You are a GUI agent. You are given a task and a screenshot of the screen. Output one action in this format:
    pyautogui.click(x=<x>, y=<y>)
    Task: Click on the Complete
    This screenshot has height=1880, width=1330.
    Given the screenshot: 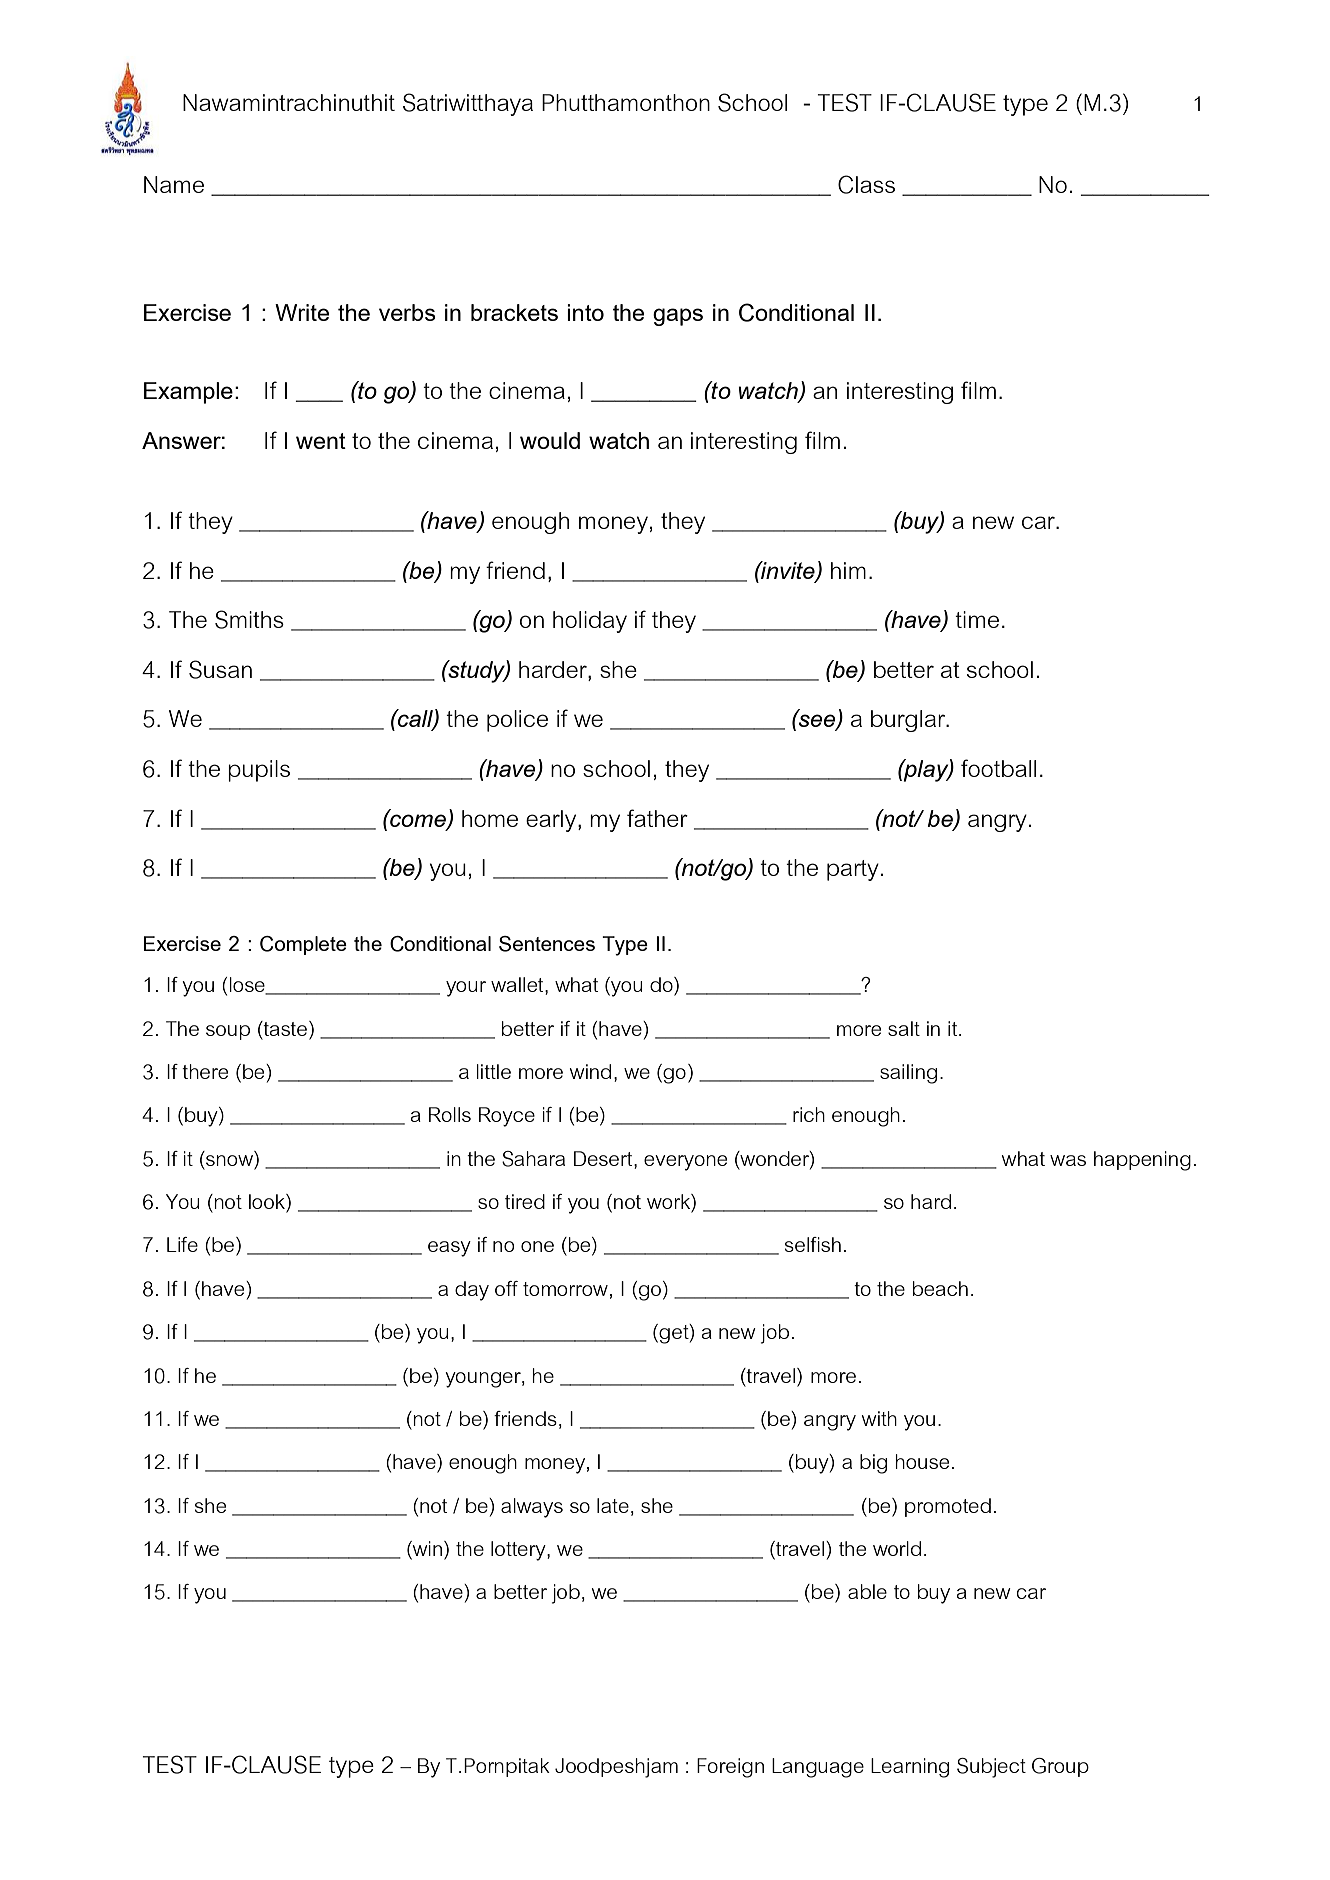 What is the action you would take?
    pyautogui.click(x=303, y=945)
